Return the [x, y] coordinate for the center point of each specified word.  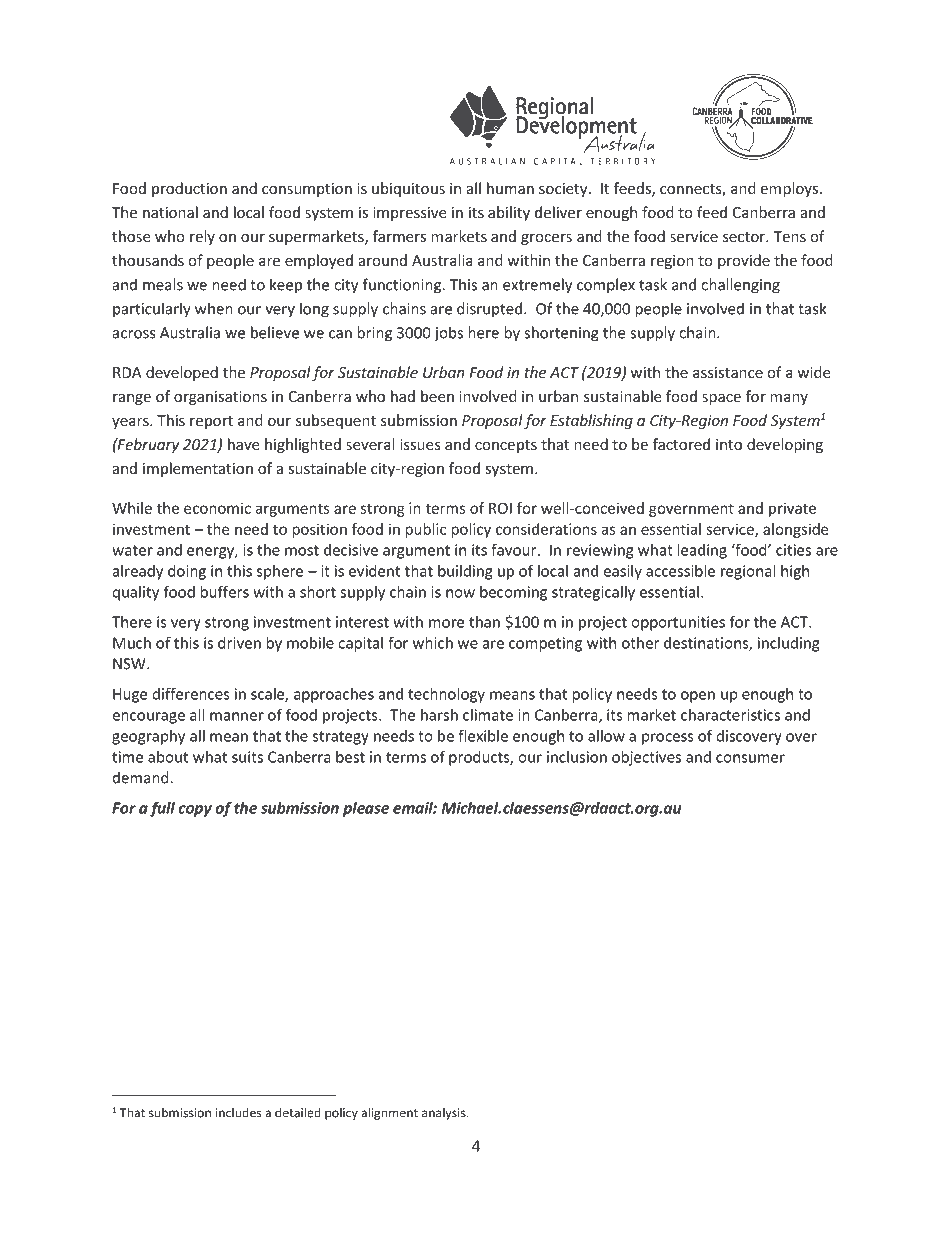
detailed [298, 1112]
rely [202, 237]
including [788, 644]
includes [238, 1113]
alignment [389, 1113]
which [433, 643]
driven [239, 643]
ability [509, 213]
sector [745, 237]
